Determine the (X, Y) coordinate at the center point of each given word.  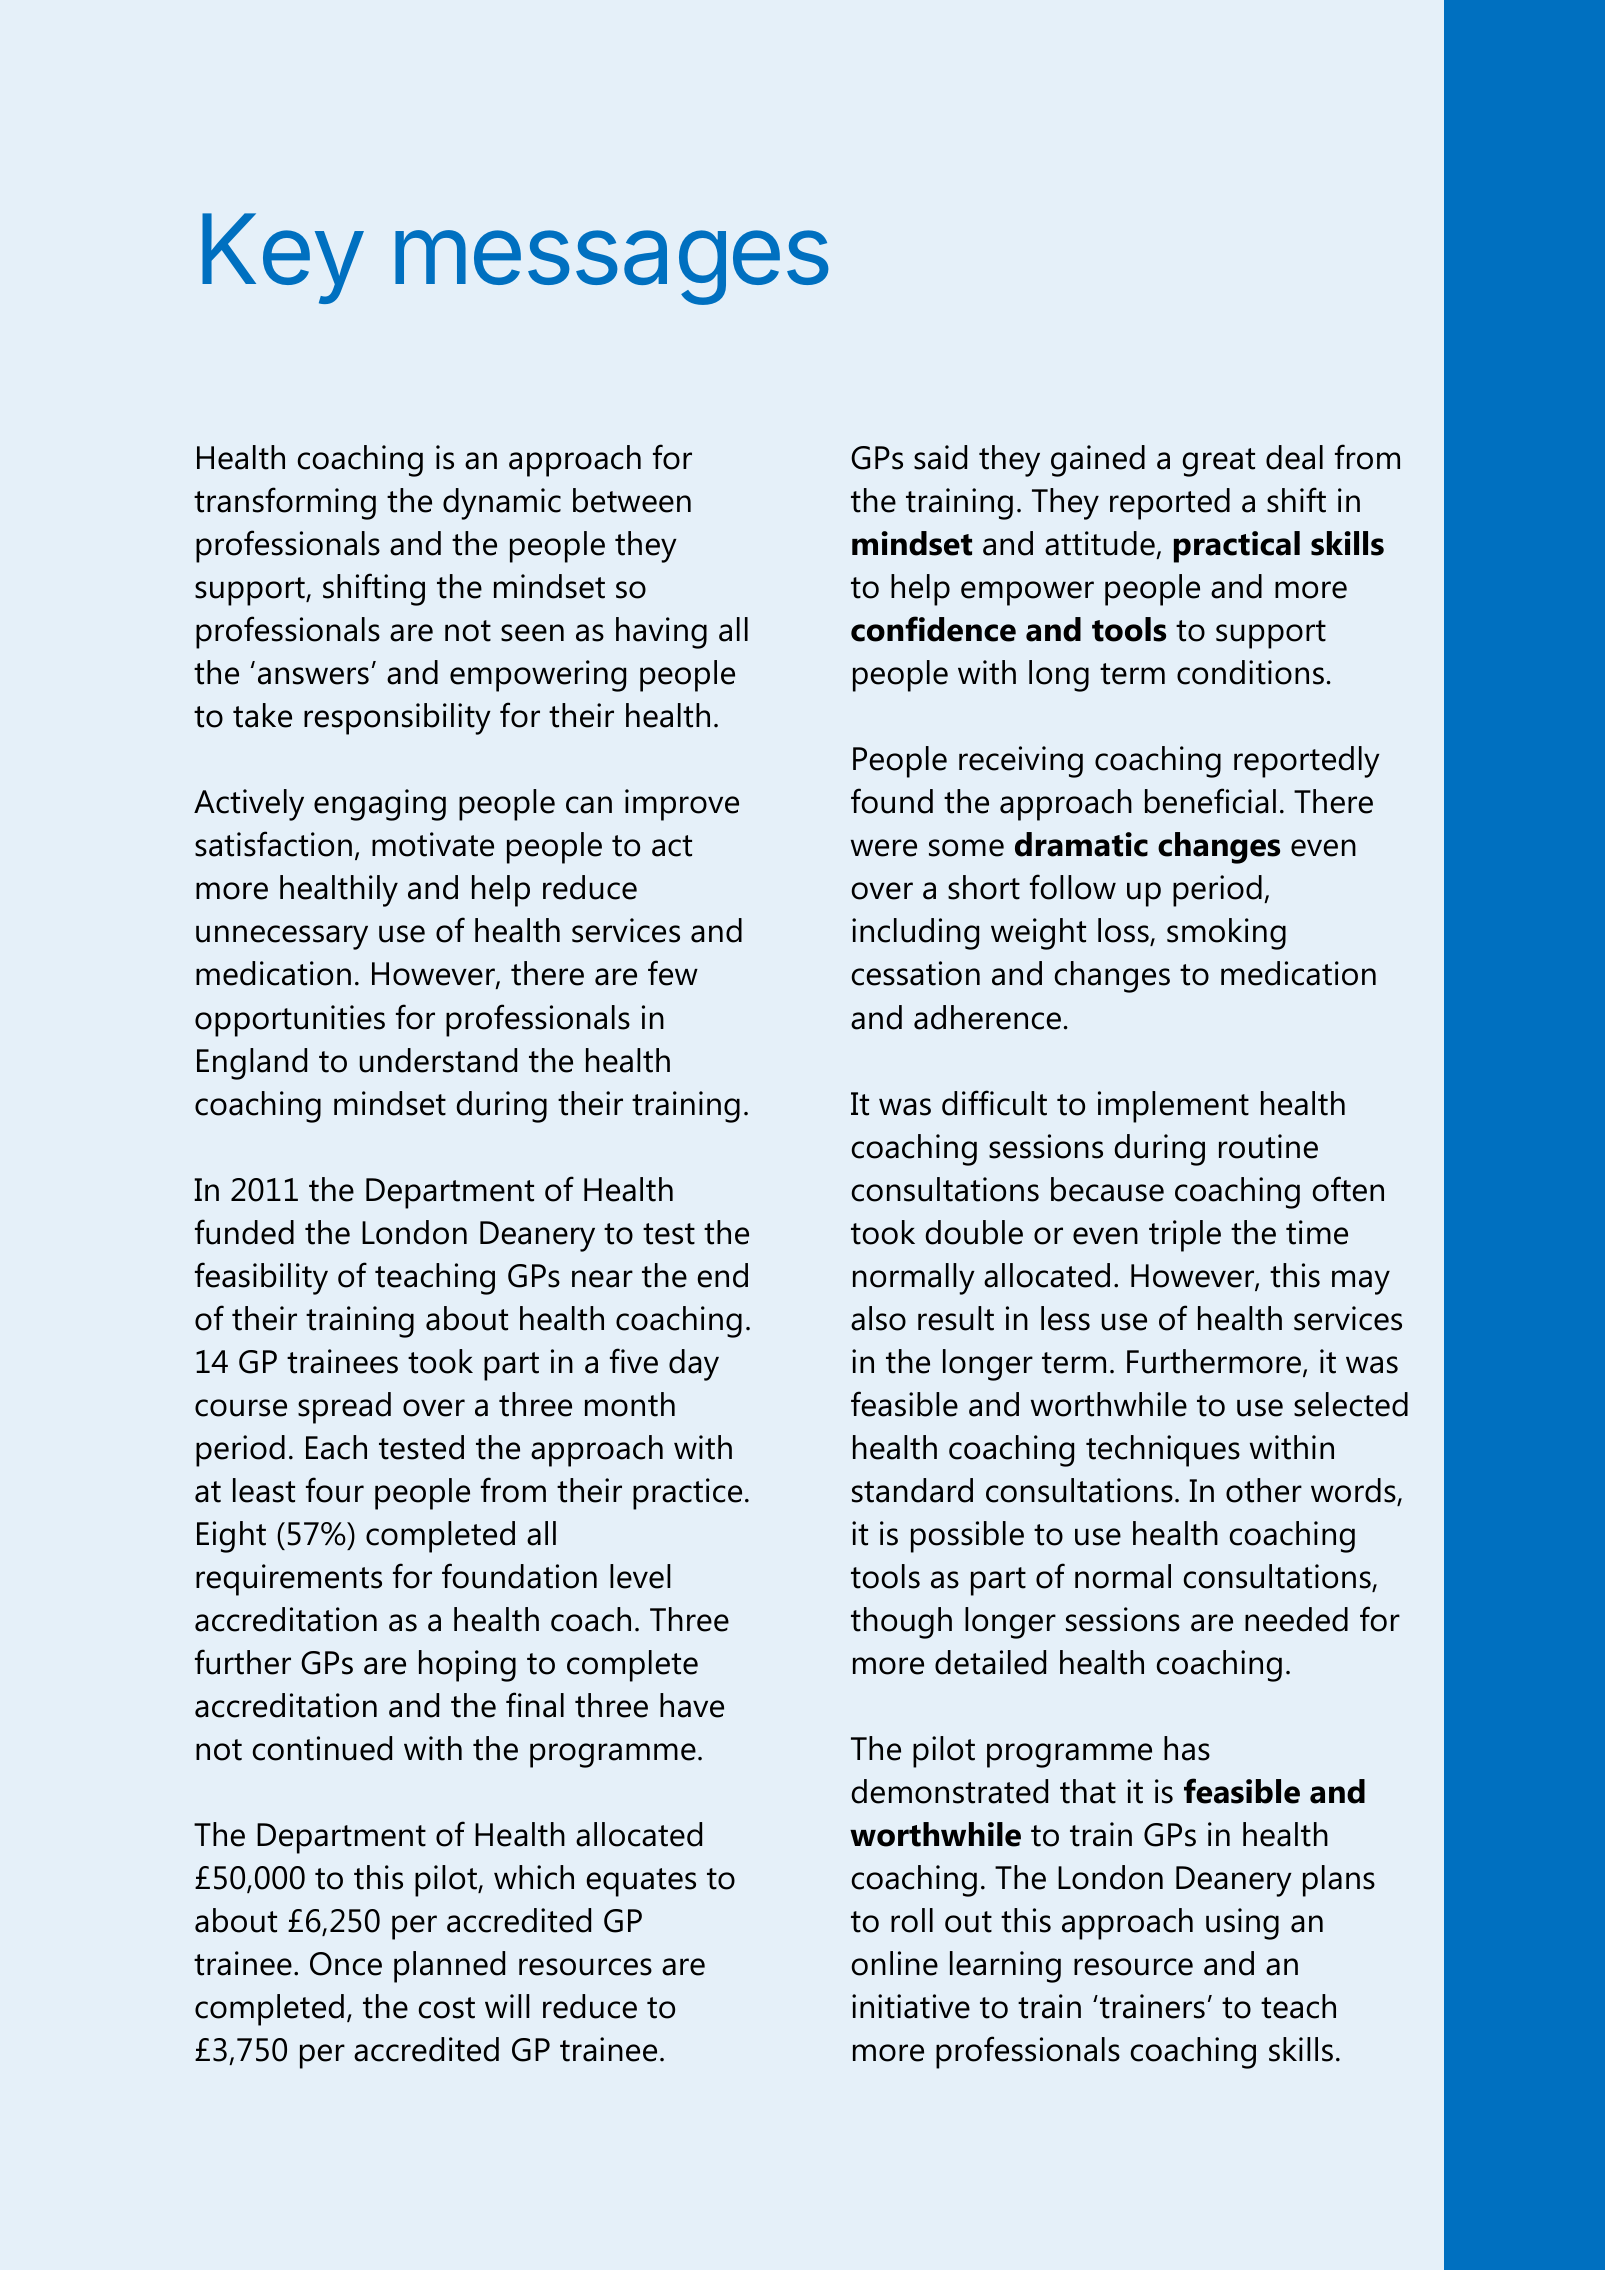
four (335, 1490)
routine (1268, 1146)
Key (282, 258)
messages (612, 267)
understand (438, 1060)
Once (346, 1964)
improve (682, 805)
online (894, 1963)
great (1218, 462)
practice (687, 1494)
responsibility (397, 719)
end (722, 1275)
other (1264, 1490)
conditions (1250, 672)
